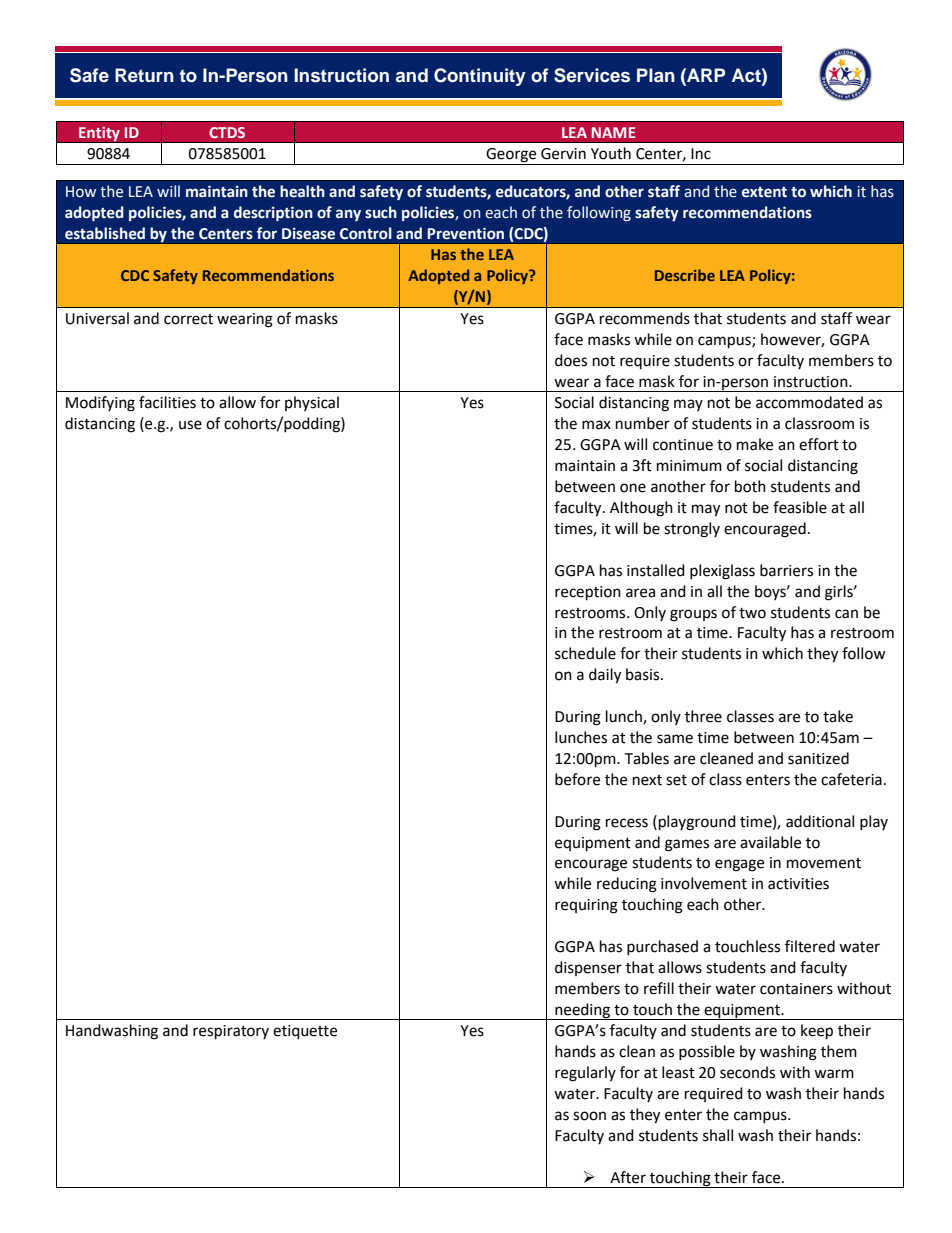  What do you see at coordinates (718, 1135) in the image?
I see `shall` at bounding box center [718, 1135].
